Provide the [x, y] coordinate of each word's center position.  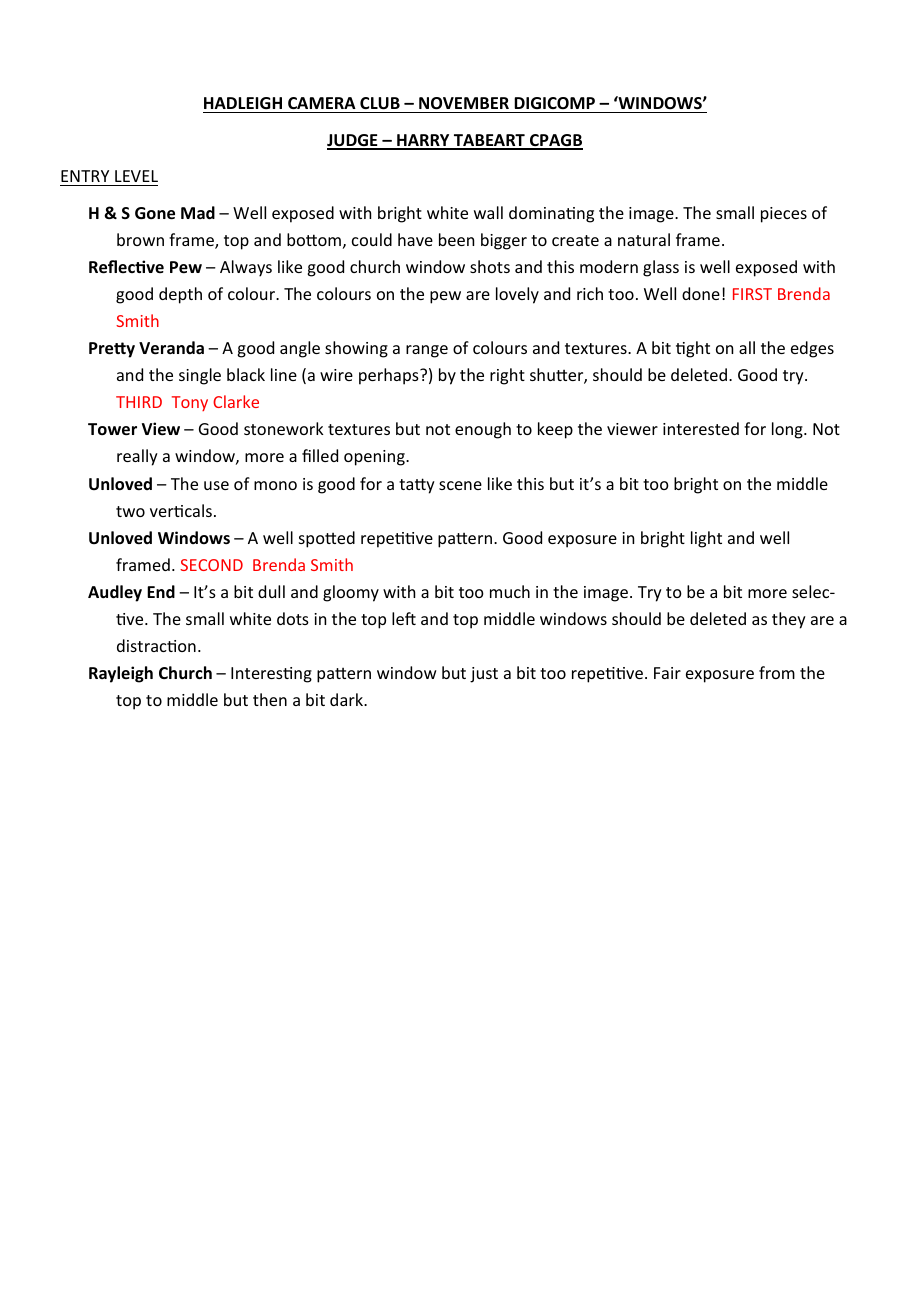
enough [483, 430]
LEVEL [136, 176]
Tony [190, 403]
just [484, 675]
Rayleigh [121, 674]
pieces [784, 215]
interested [701, 428]
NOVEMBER [464, 105]
